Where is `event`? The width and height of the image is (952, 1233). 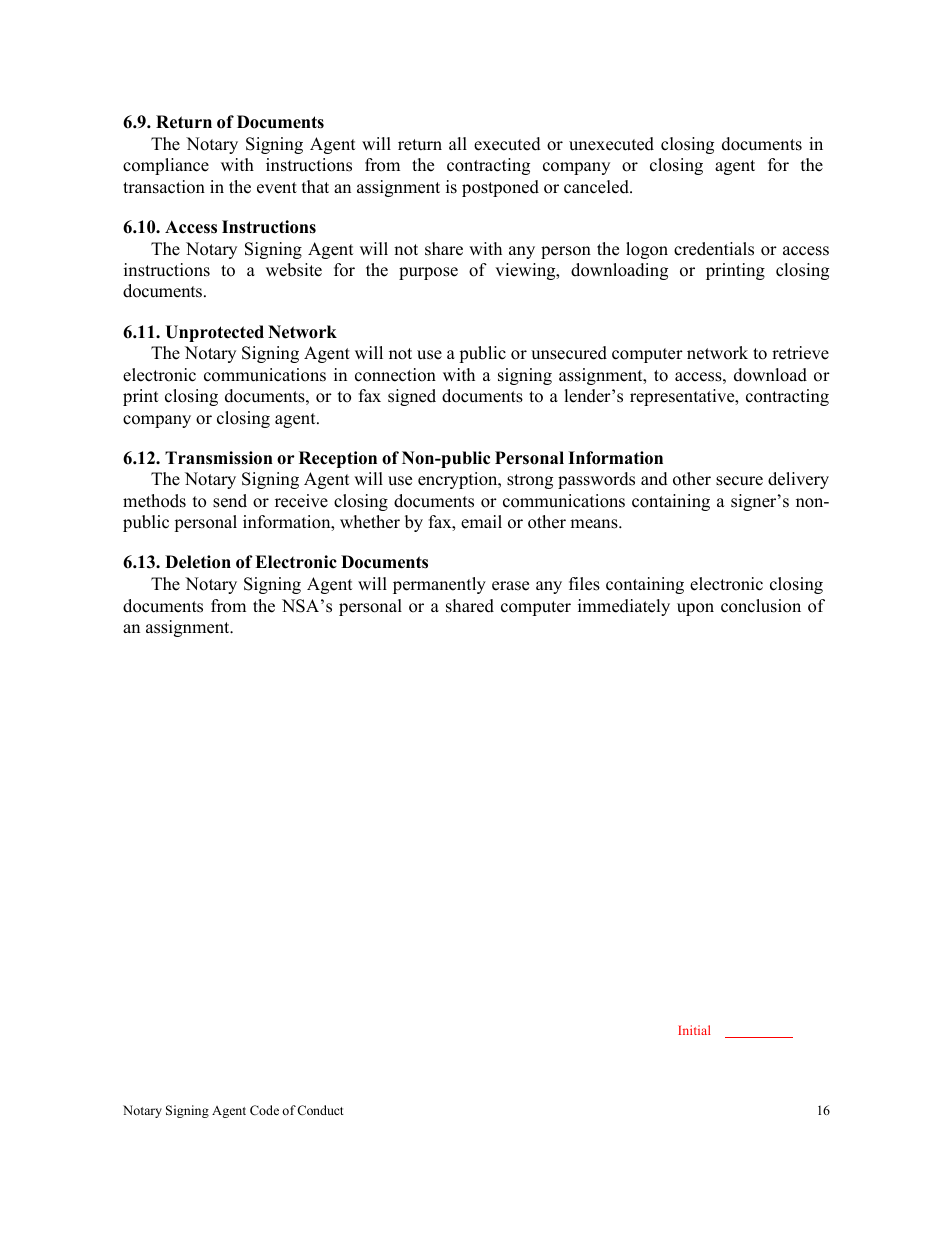
event is located at coordinates (277, 188).
